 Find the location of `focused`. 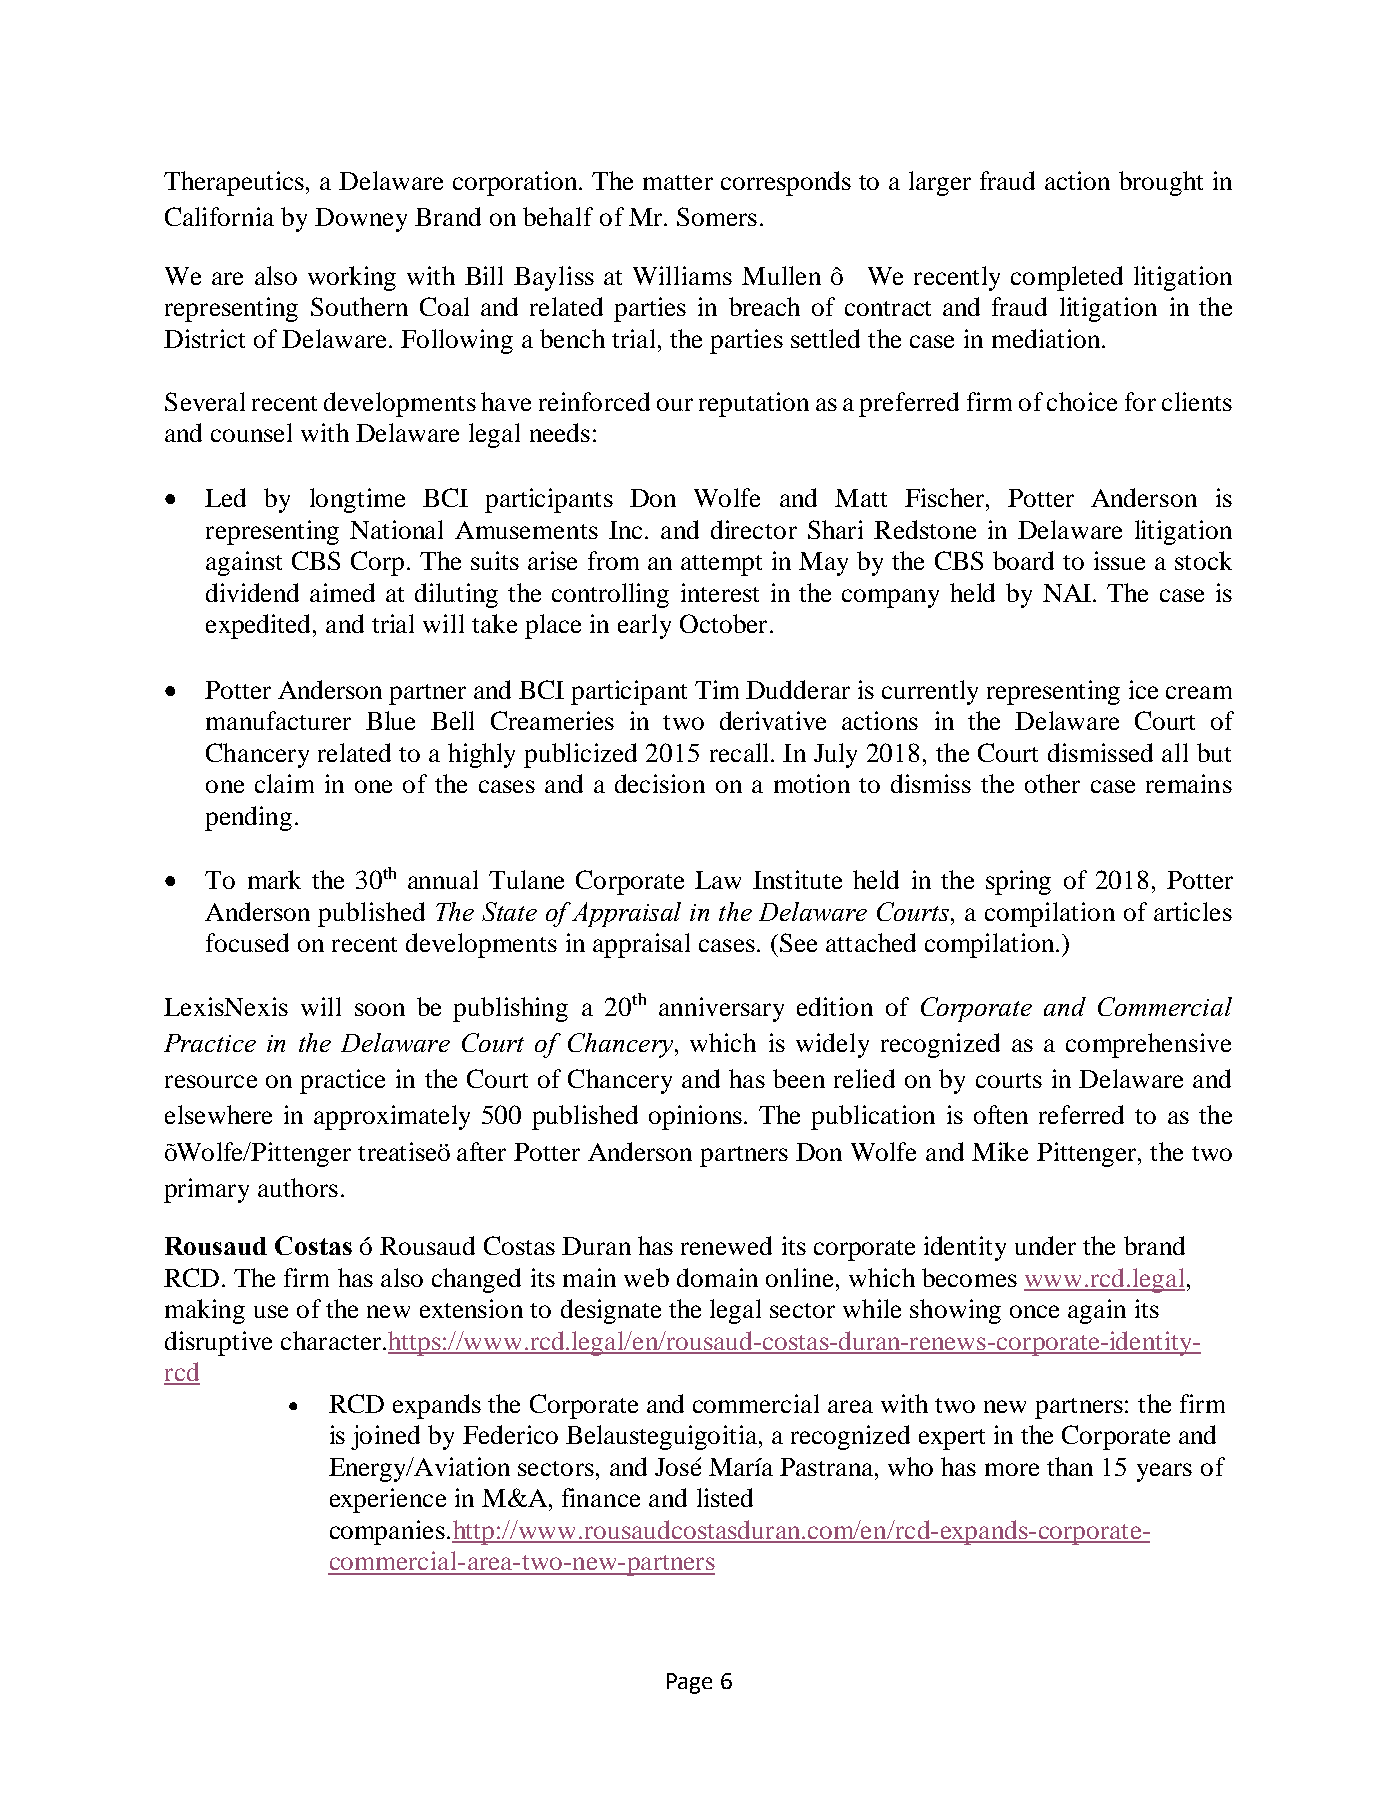

focused is located at coordinates (247, 942).
